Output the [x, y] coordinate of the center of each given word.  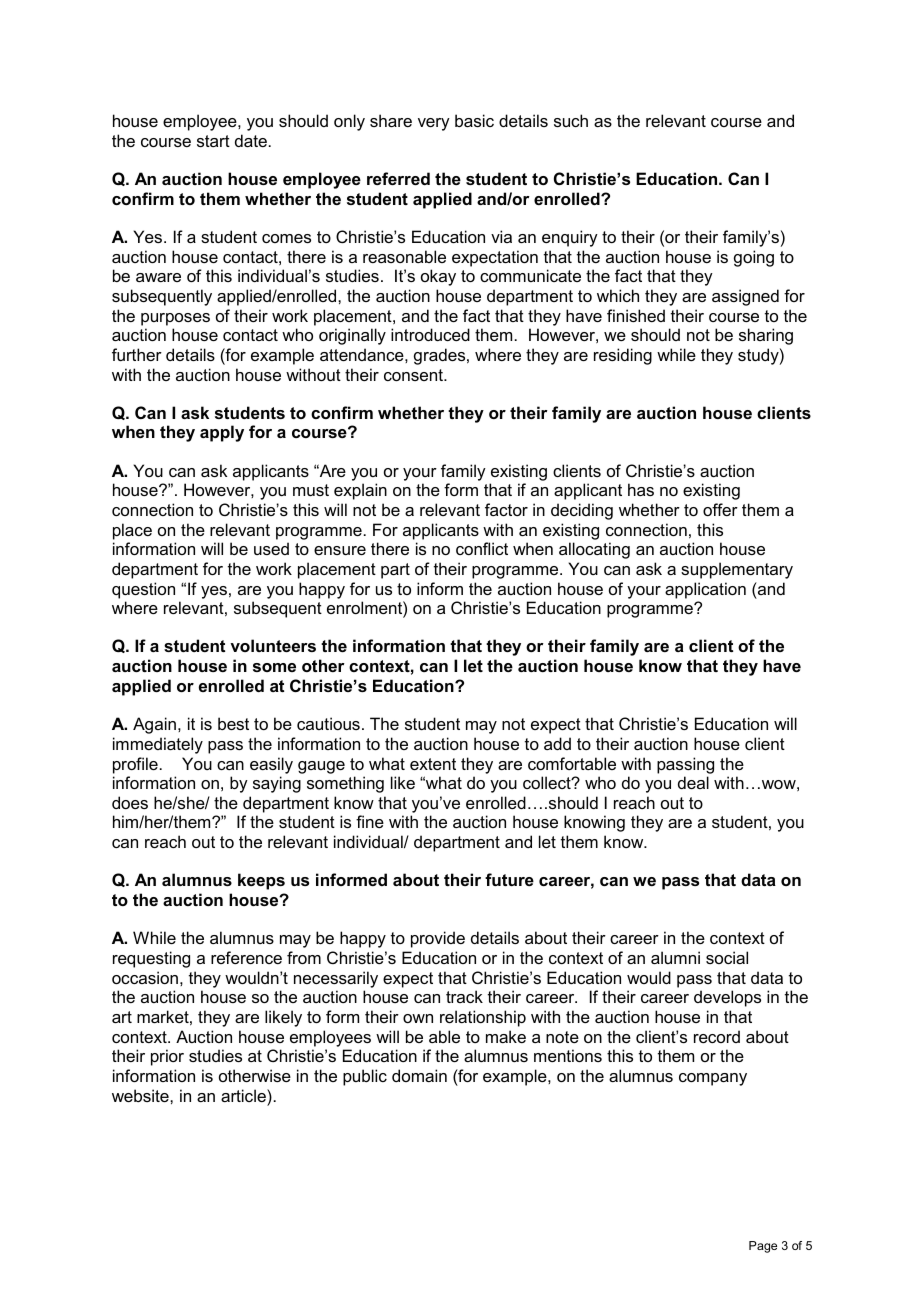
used [271, 548]
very [434, 124]
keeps [261, 881]
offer [720, 509]
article [244, 1095]
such [571, 120]
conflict [482, 548]
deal [693, 782]
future [509, 879]
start [213, 141]
